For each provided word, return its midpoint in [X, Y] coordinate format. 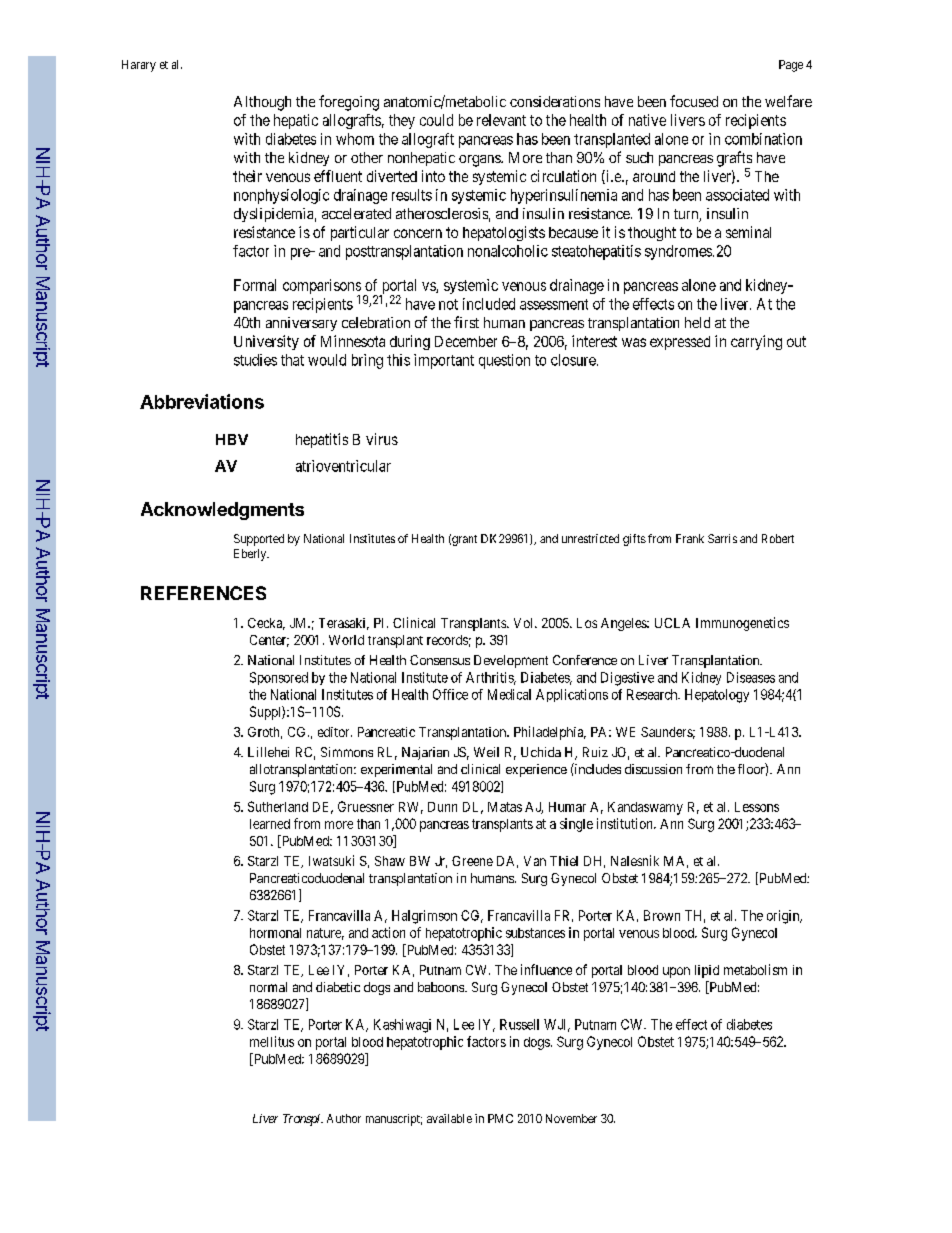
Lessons [757, 807]
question [504, 361]
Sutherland [278, 806]
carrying [756, 342]
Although [262, 103]
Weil [486, 752]
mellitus [272, 1041]
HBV [232, 439]
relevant [501, 120]
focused [694, 101]
